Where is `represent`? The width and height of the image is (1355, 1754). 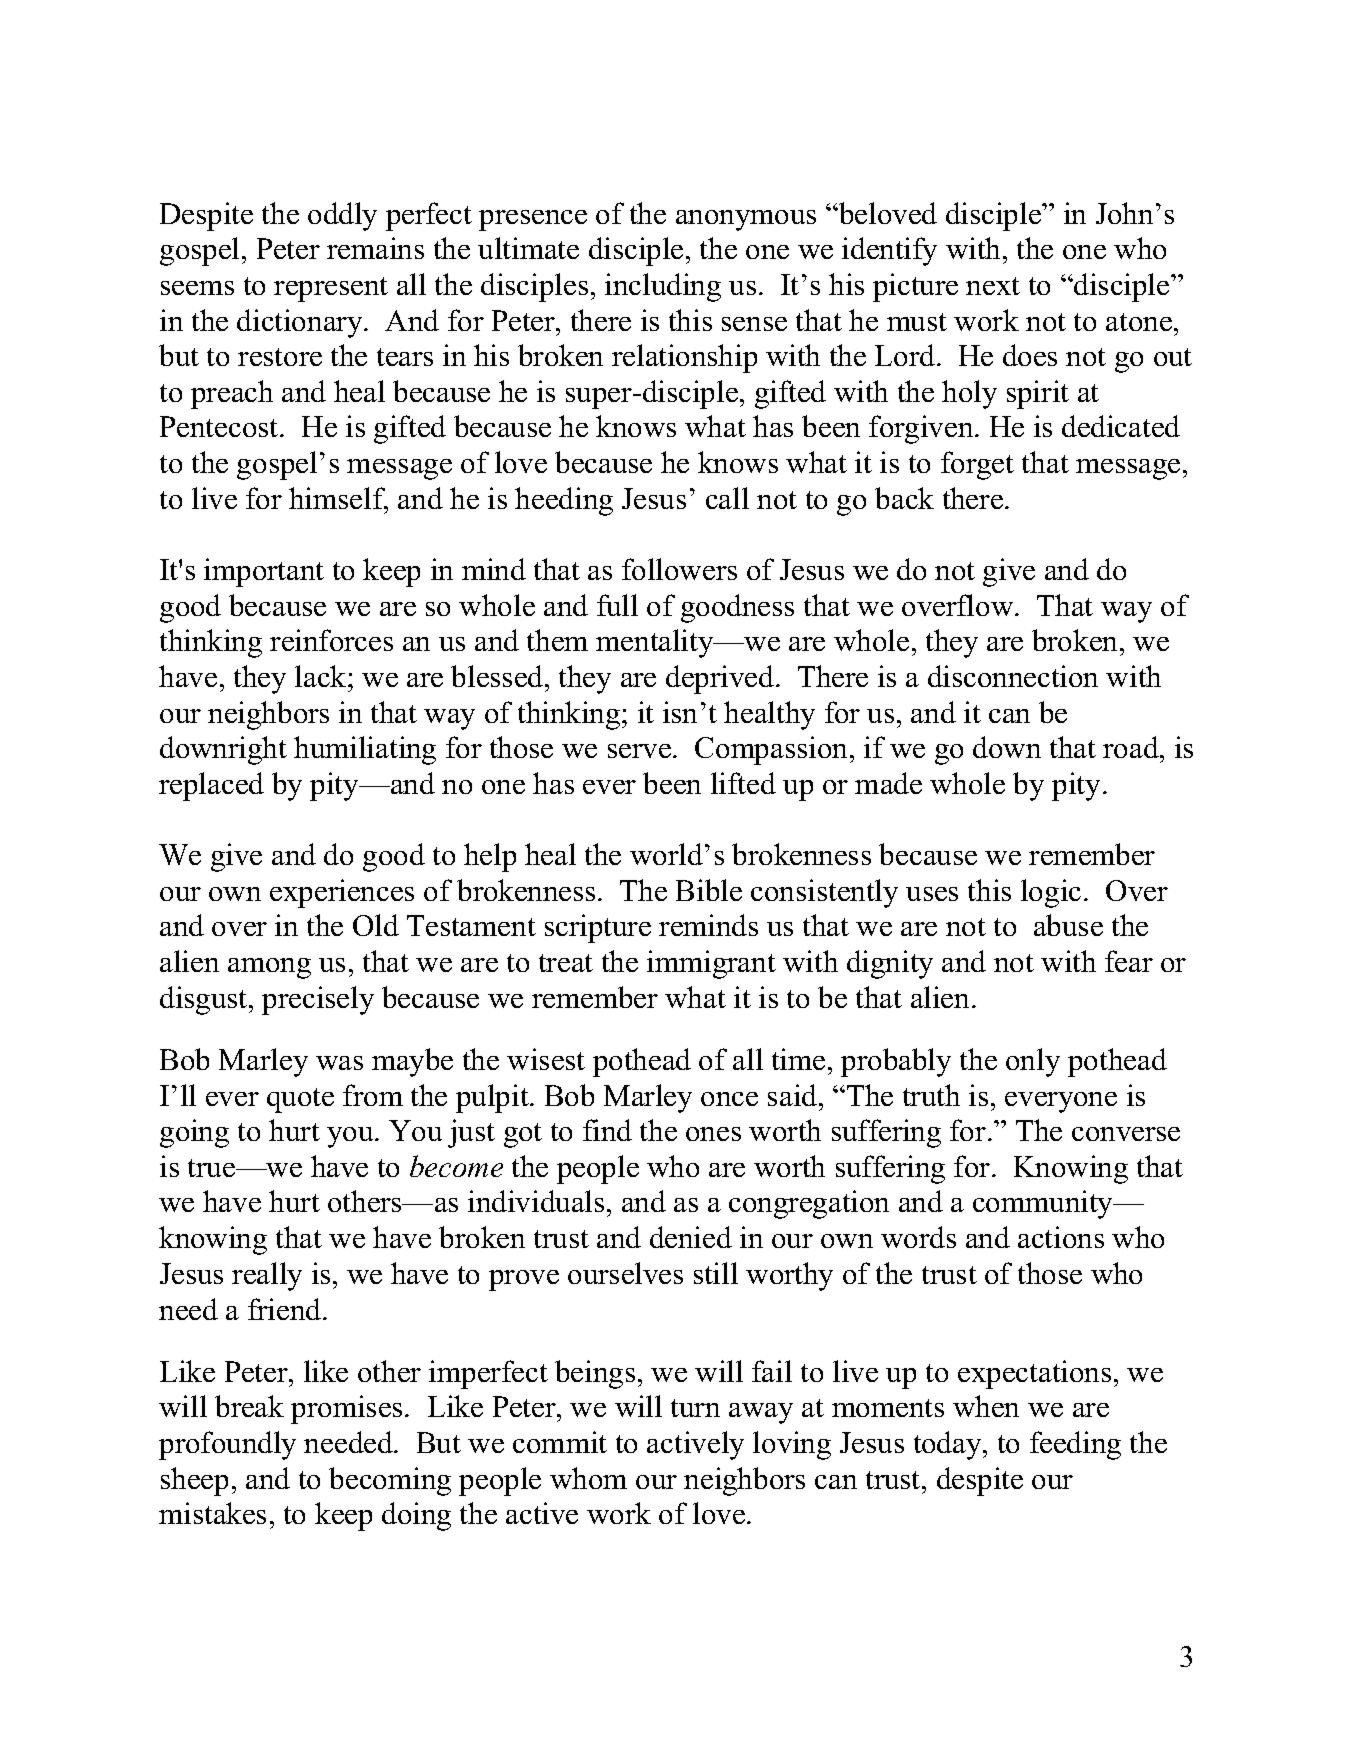
represent is located at coordinates (331, 289).
